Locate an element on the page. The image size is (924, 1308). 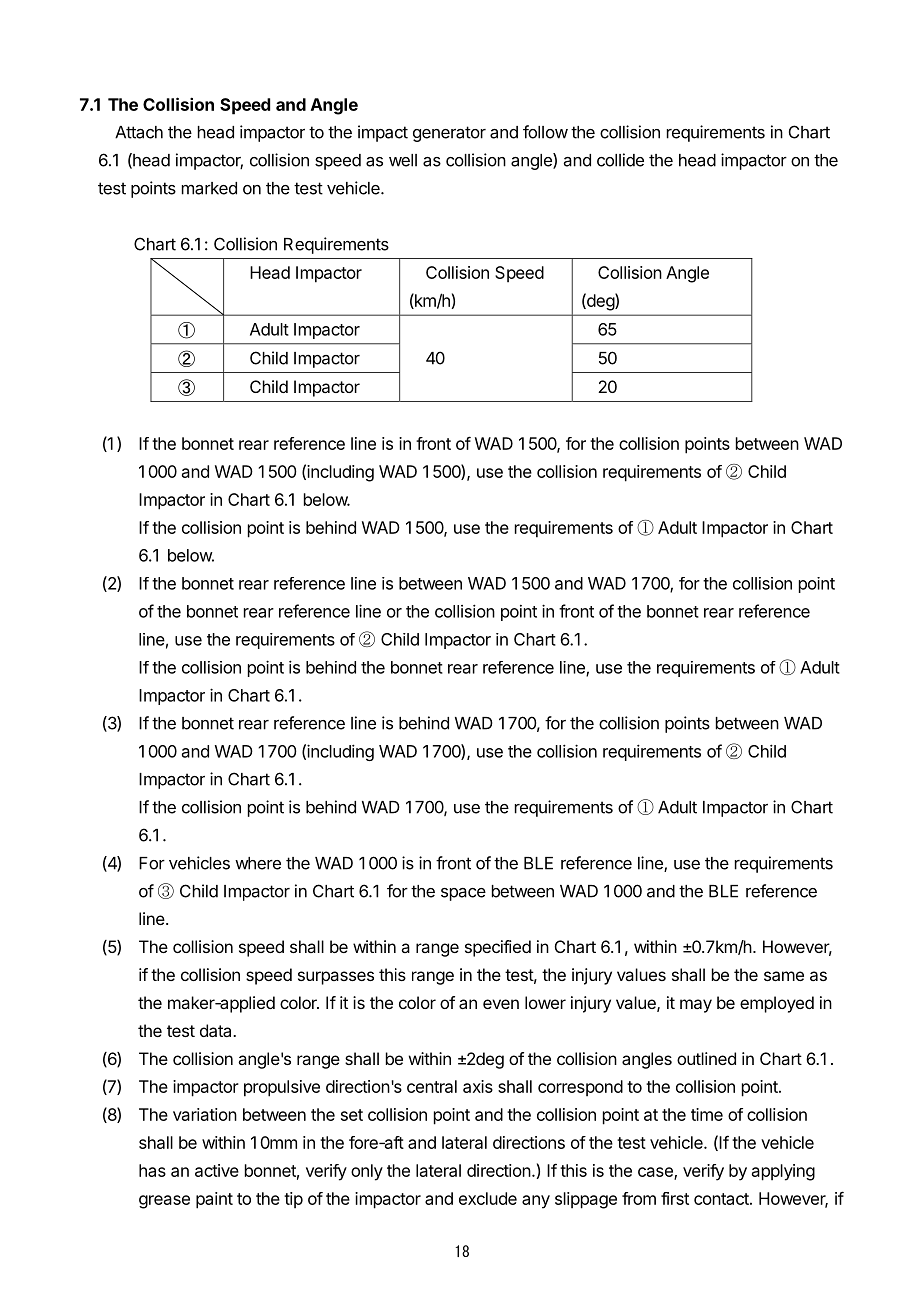
first is located at coordinates (675, 1198).
